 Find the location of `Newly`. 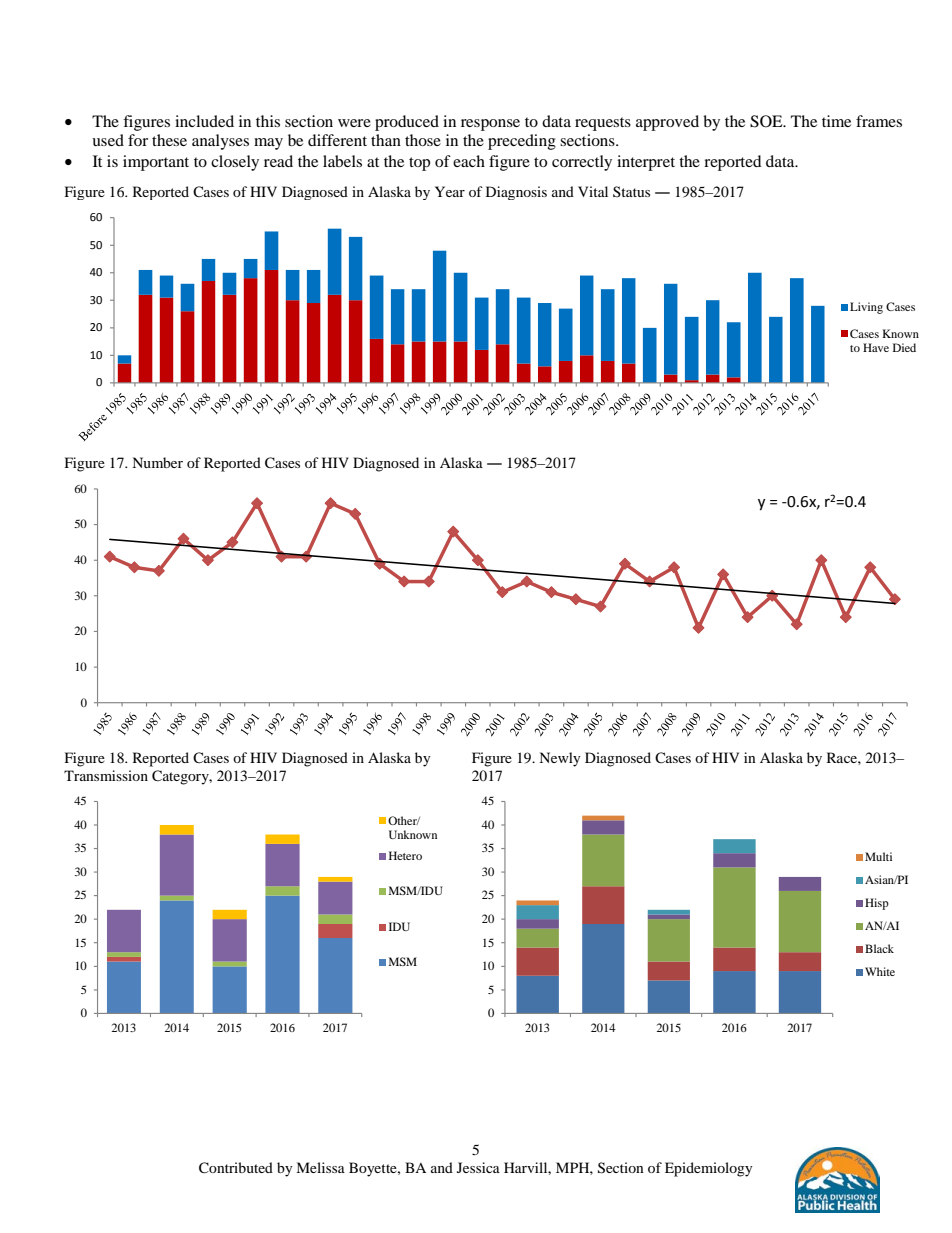

Newly is located at coordinates (560, 759).
